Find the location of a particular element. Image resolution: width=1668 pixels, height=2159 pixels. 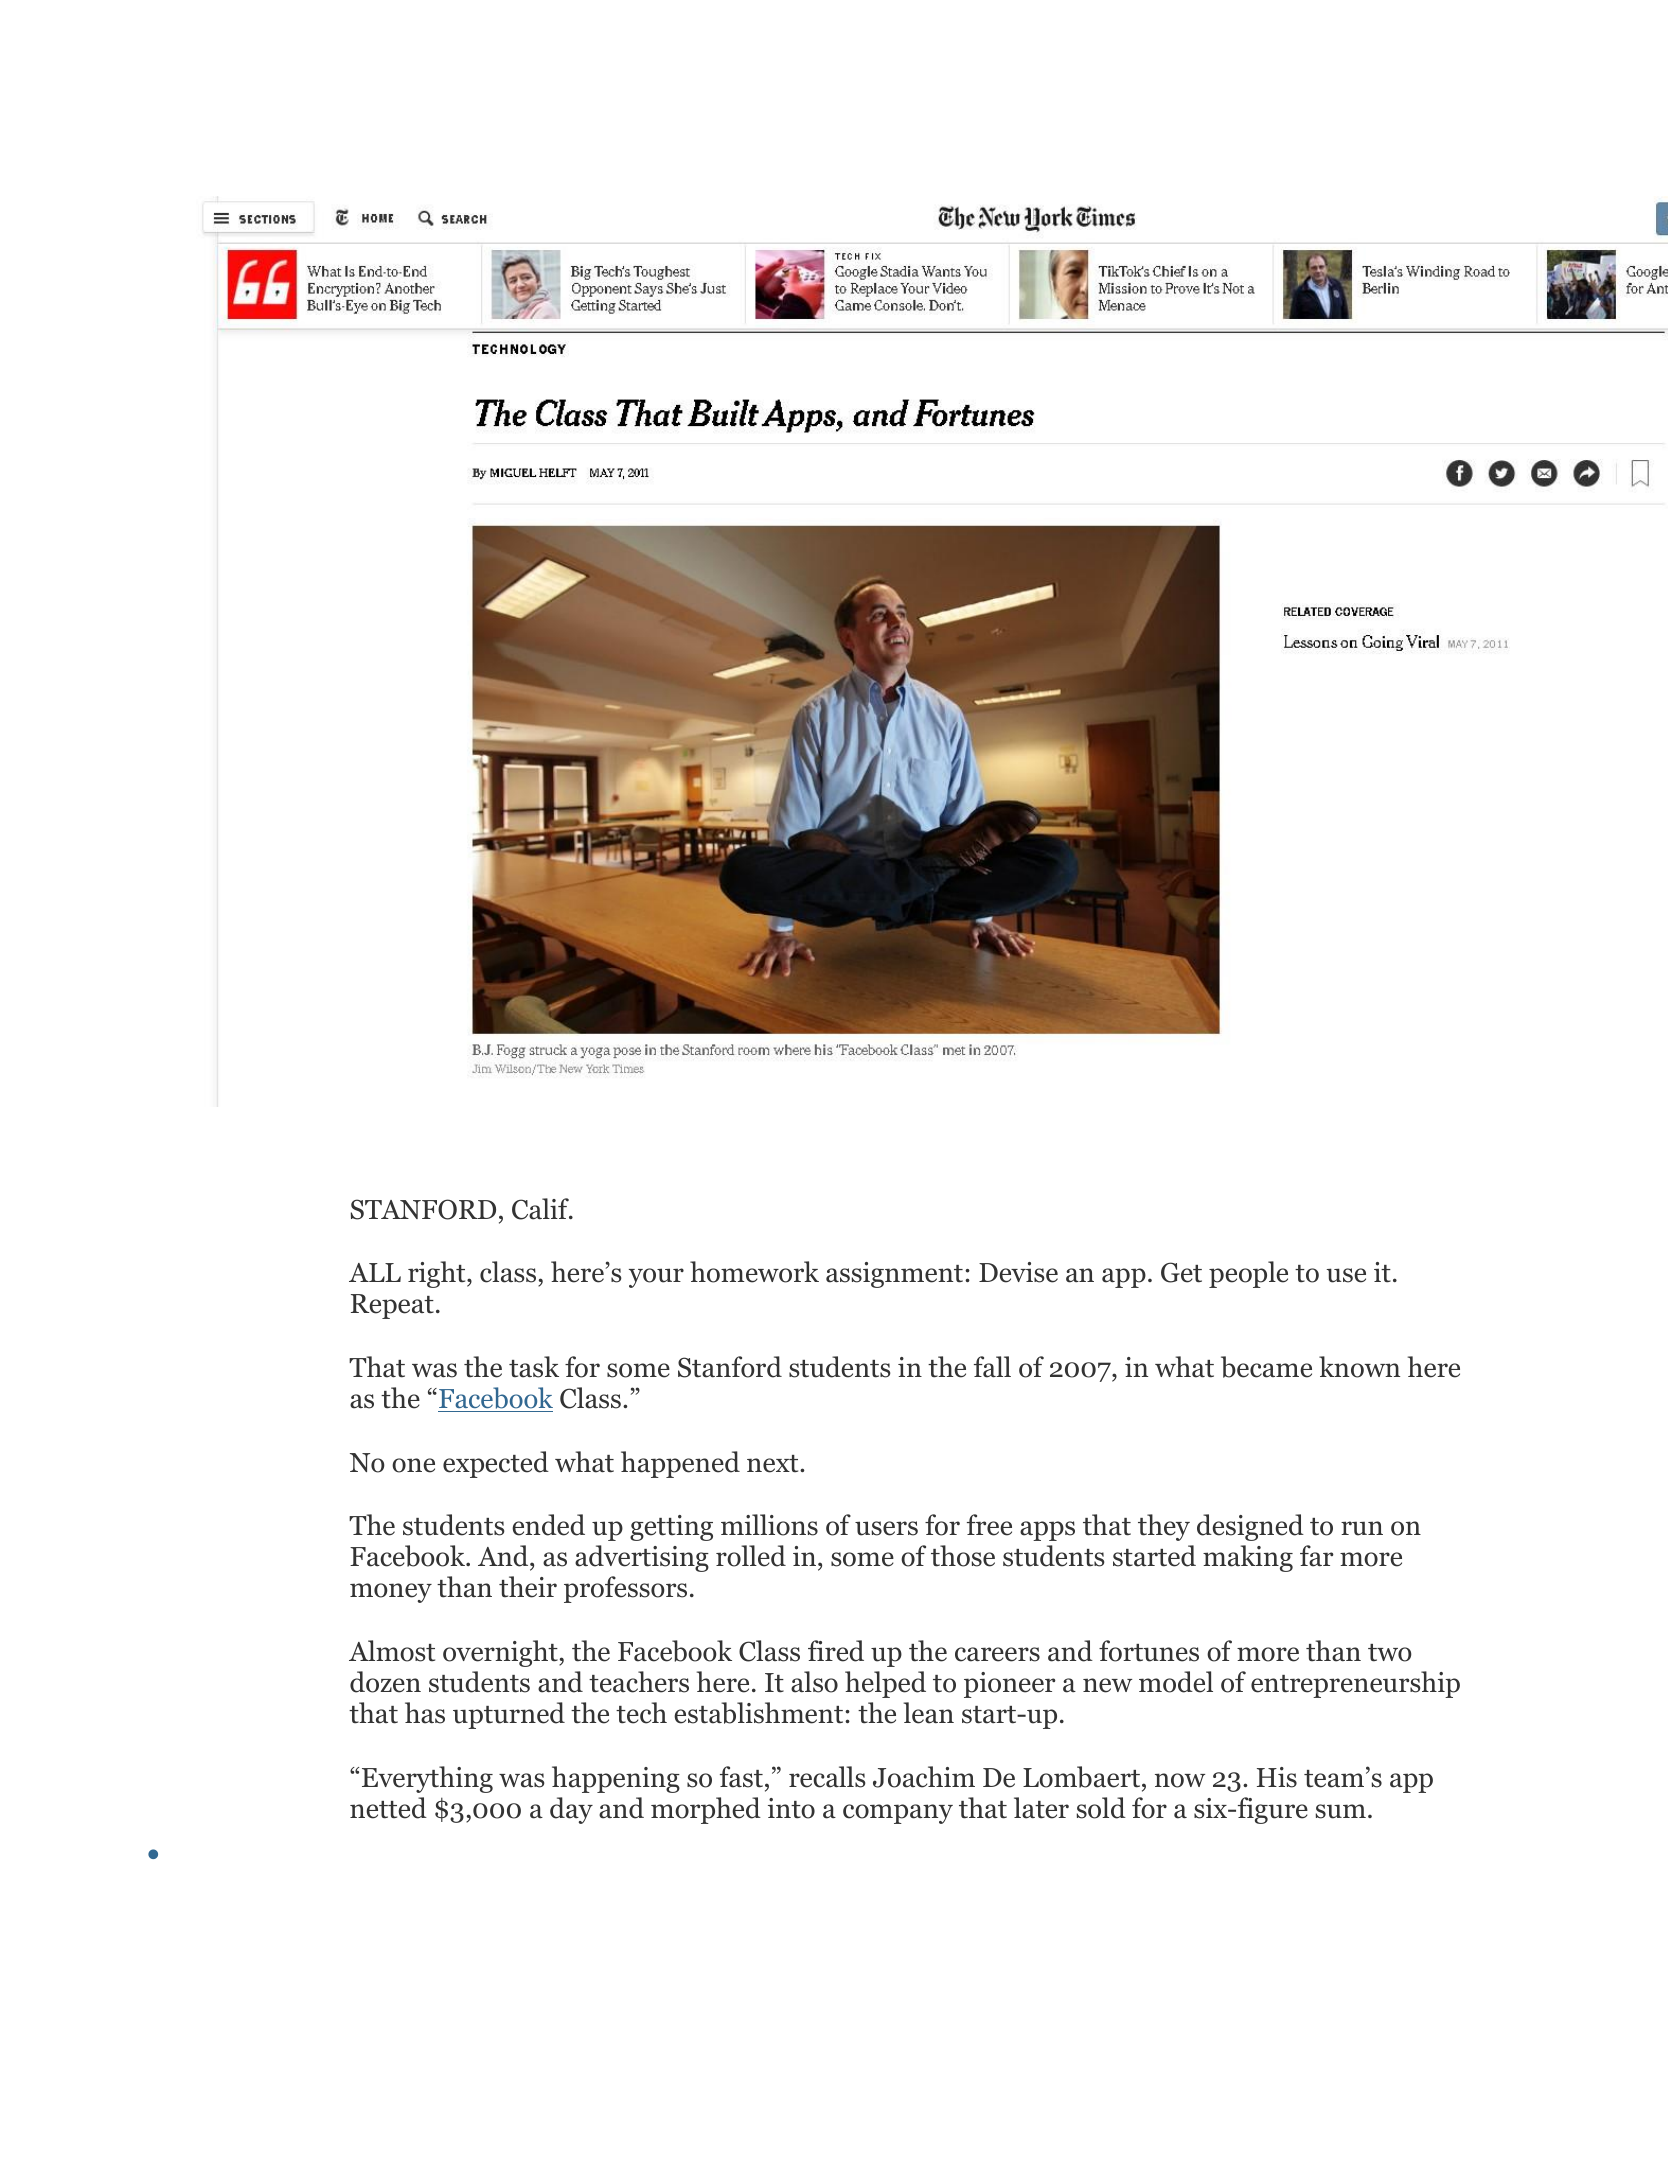

their is located at coordinates (528, 1587).
